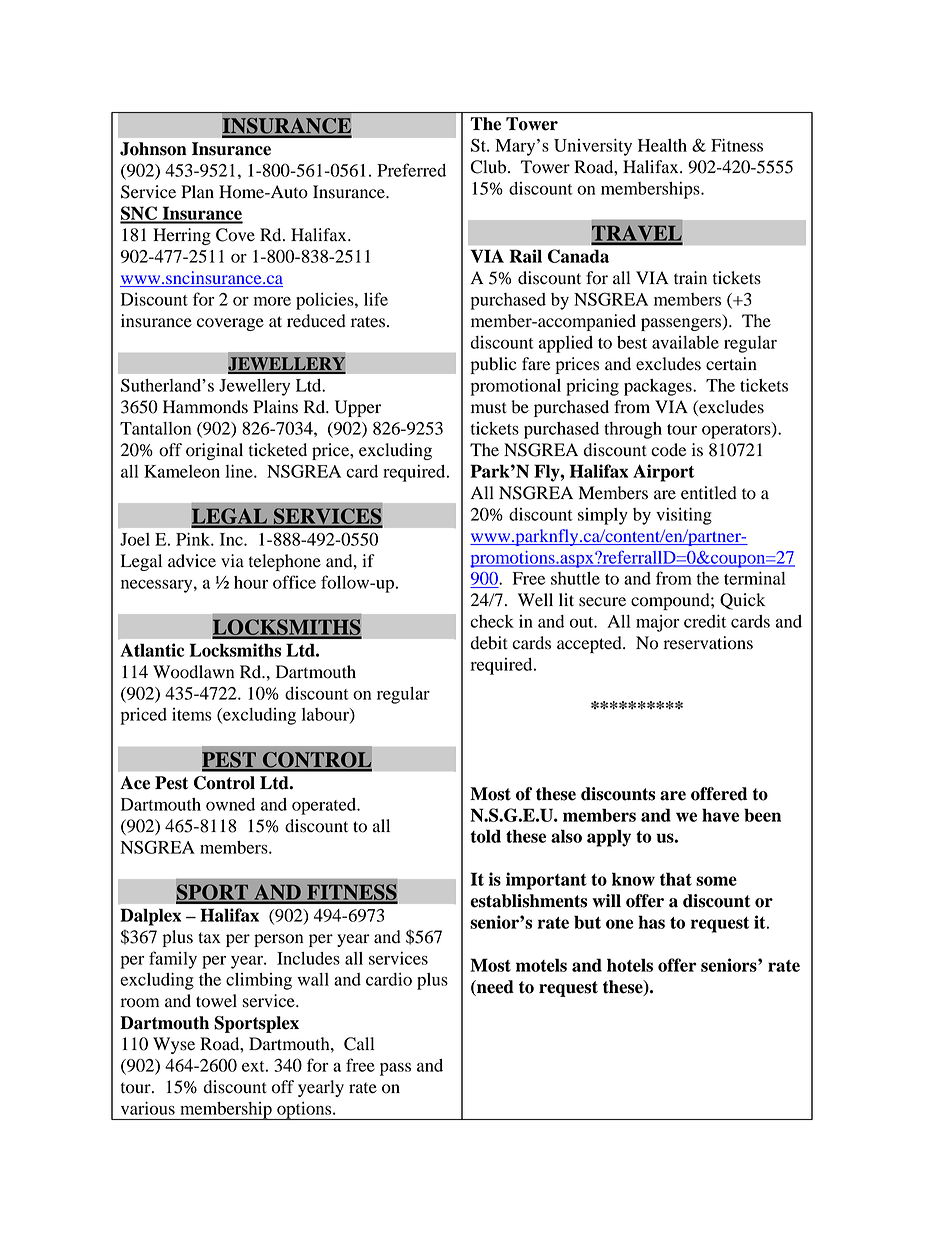 The width and height of the document is (952, 1233). What do you see at coordinates (230, 804) in the document?
I see `owned` at bounding box center [230, 804].
